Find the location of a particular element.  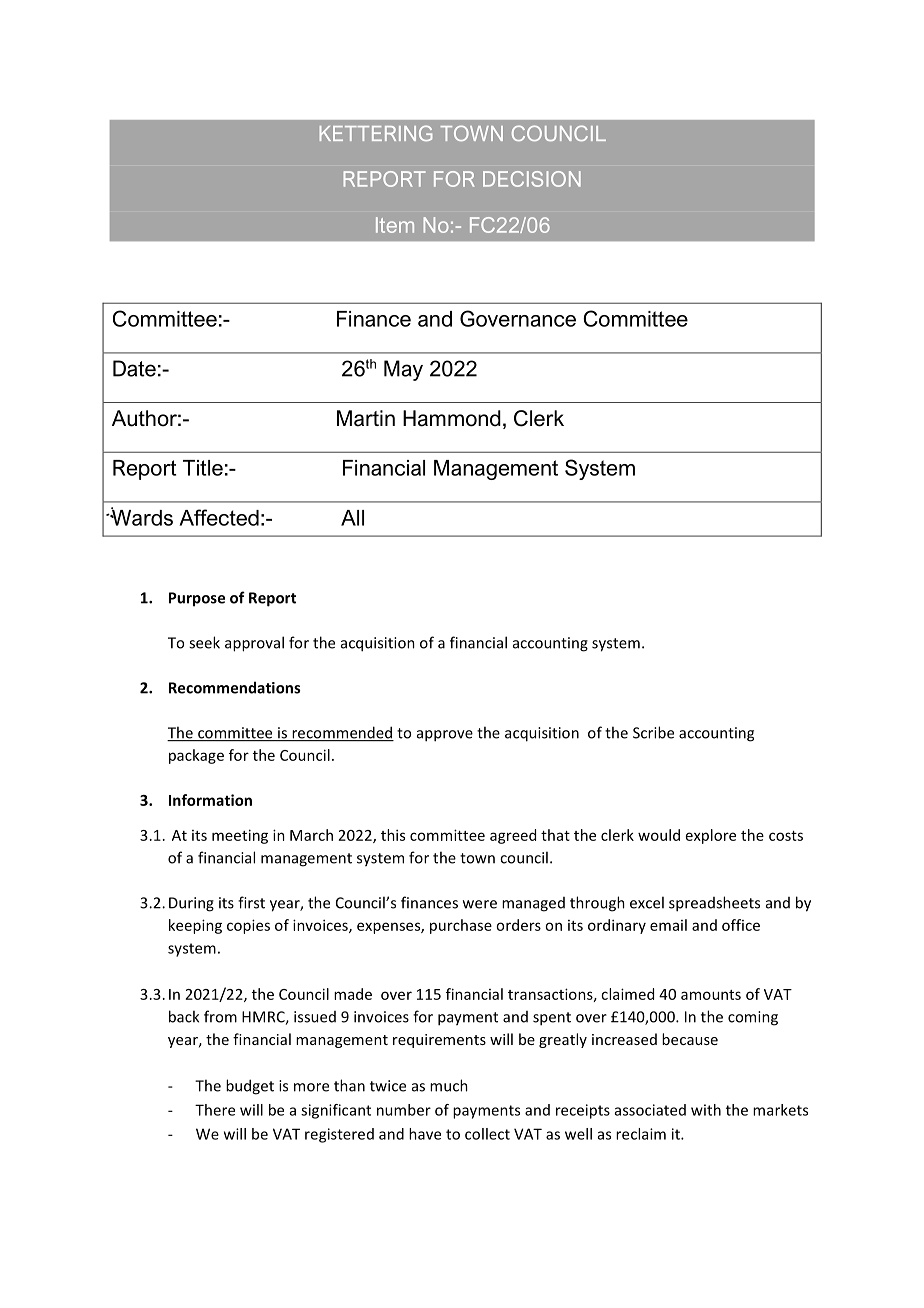

Scribe is located at coordinates (653, 732).
